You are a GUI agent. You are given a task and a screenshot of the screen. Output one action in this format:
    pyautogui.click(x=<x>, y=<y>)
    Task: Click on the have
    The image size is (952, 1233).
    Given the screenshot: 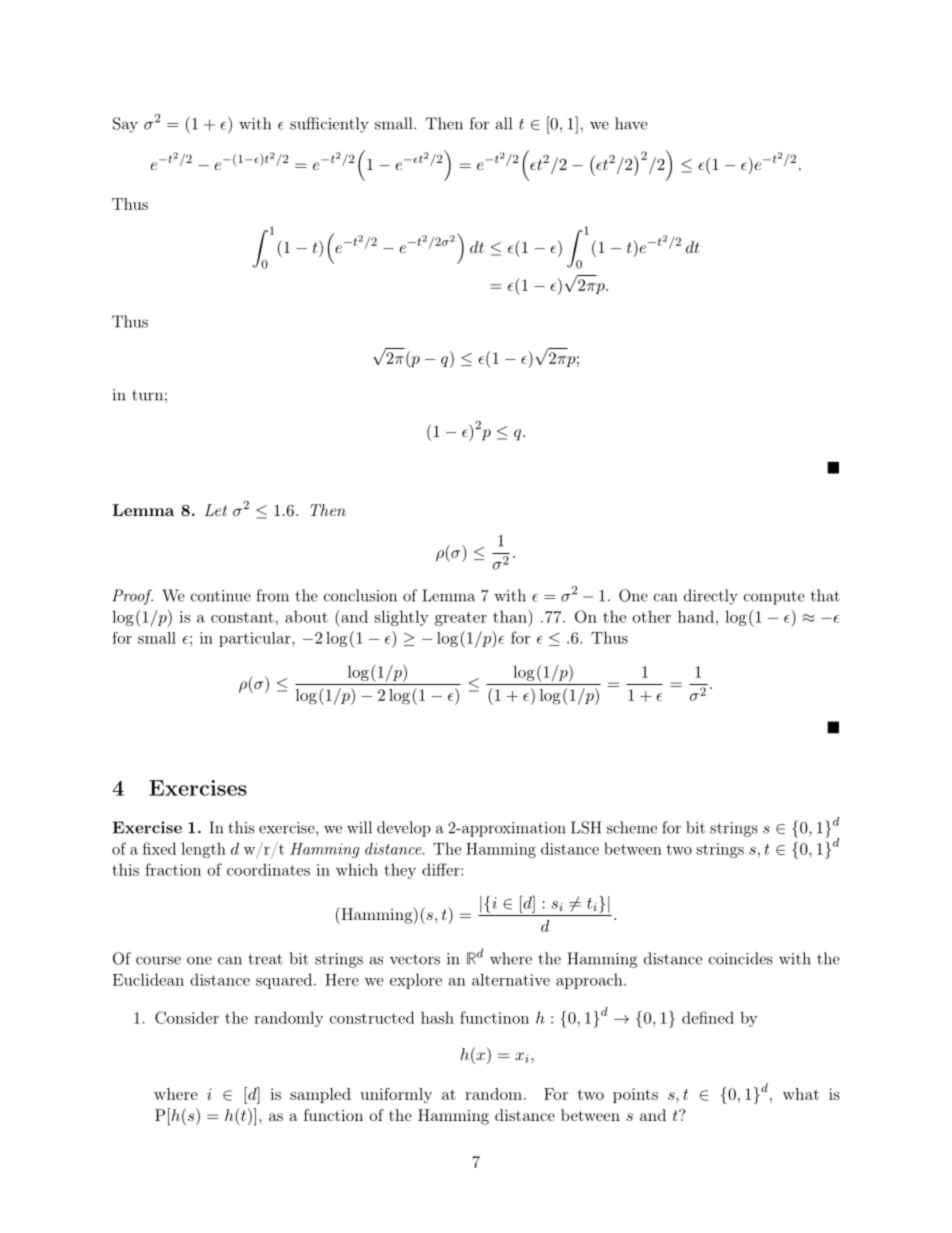 What is the action you would take?
    pyautogui.click(x=631, y=123)
